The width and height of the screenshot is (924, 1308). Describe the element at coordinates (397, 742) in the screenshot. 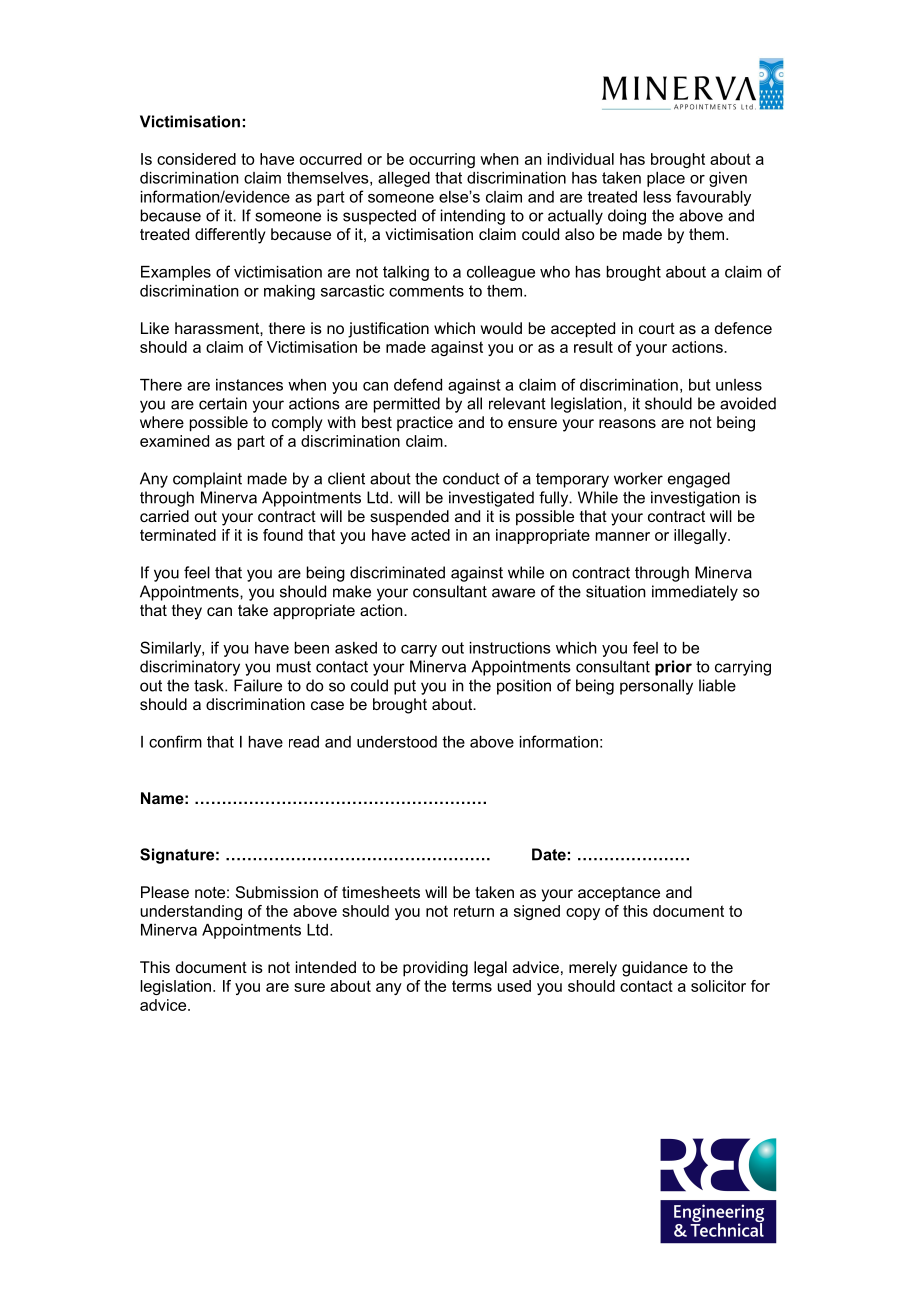

I see `understood` at that location.
